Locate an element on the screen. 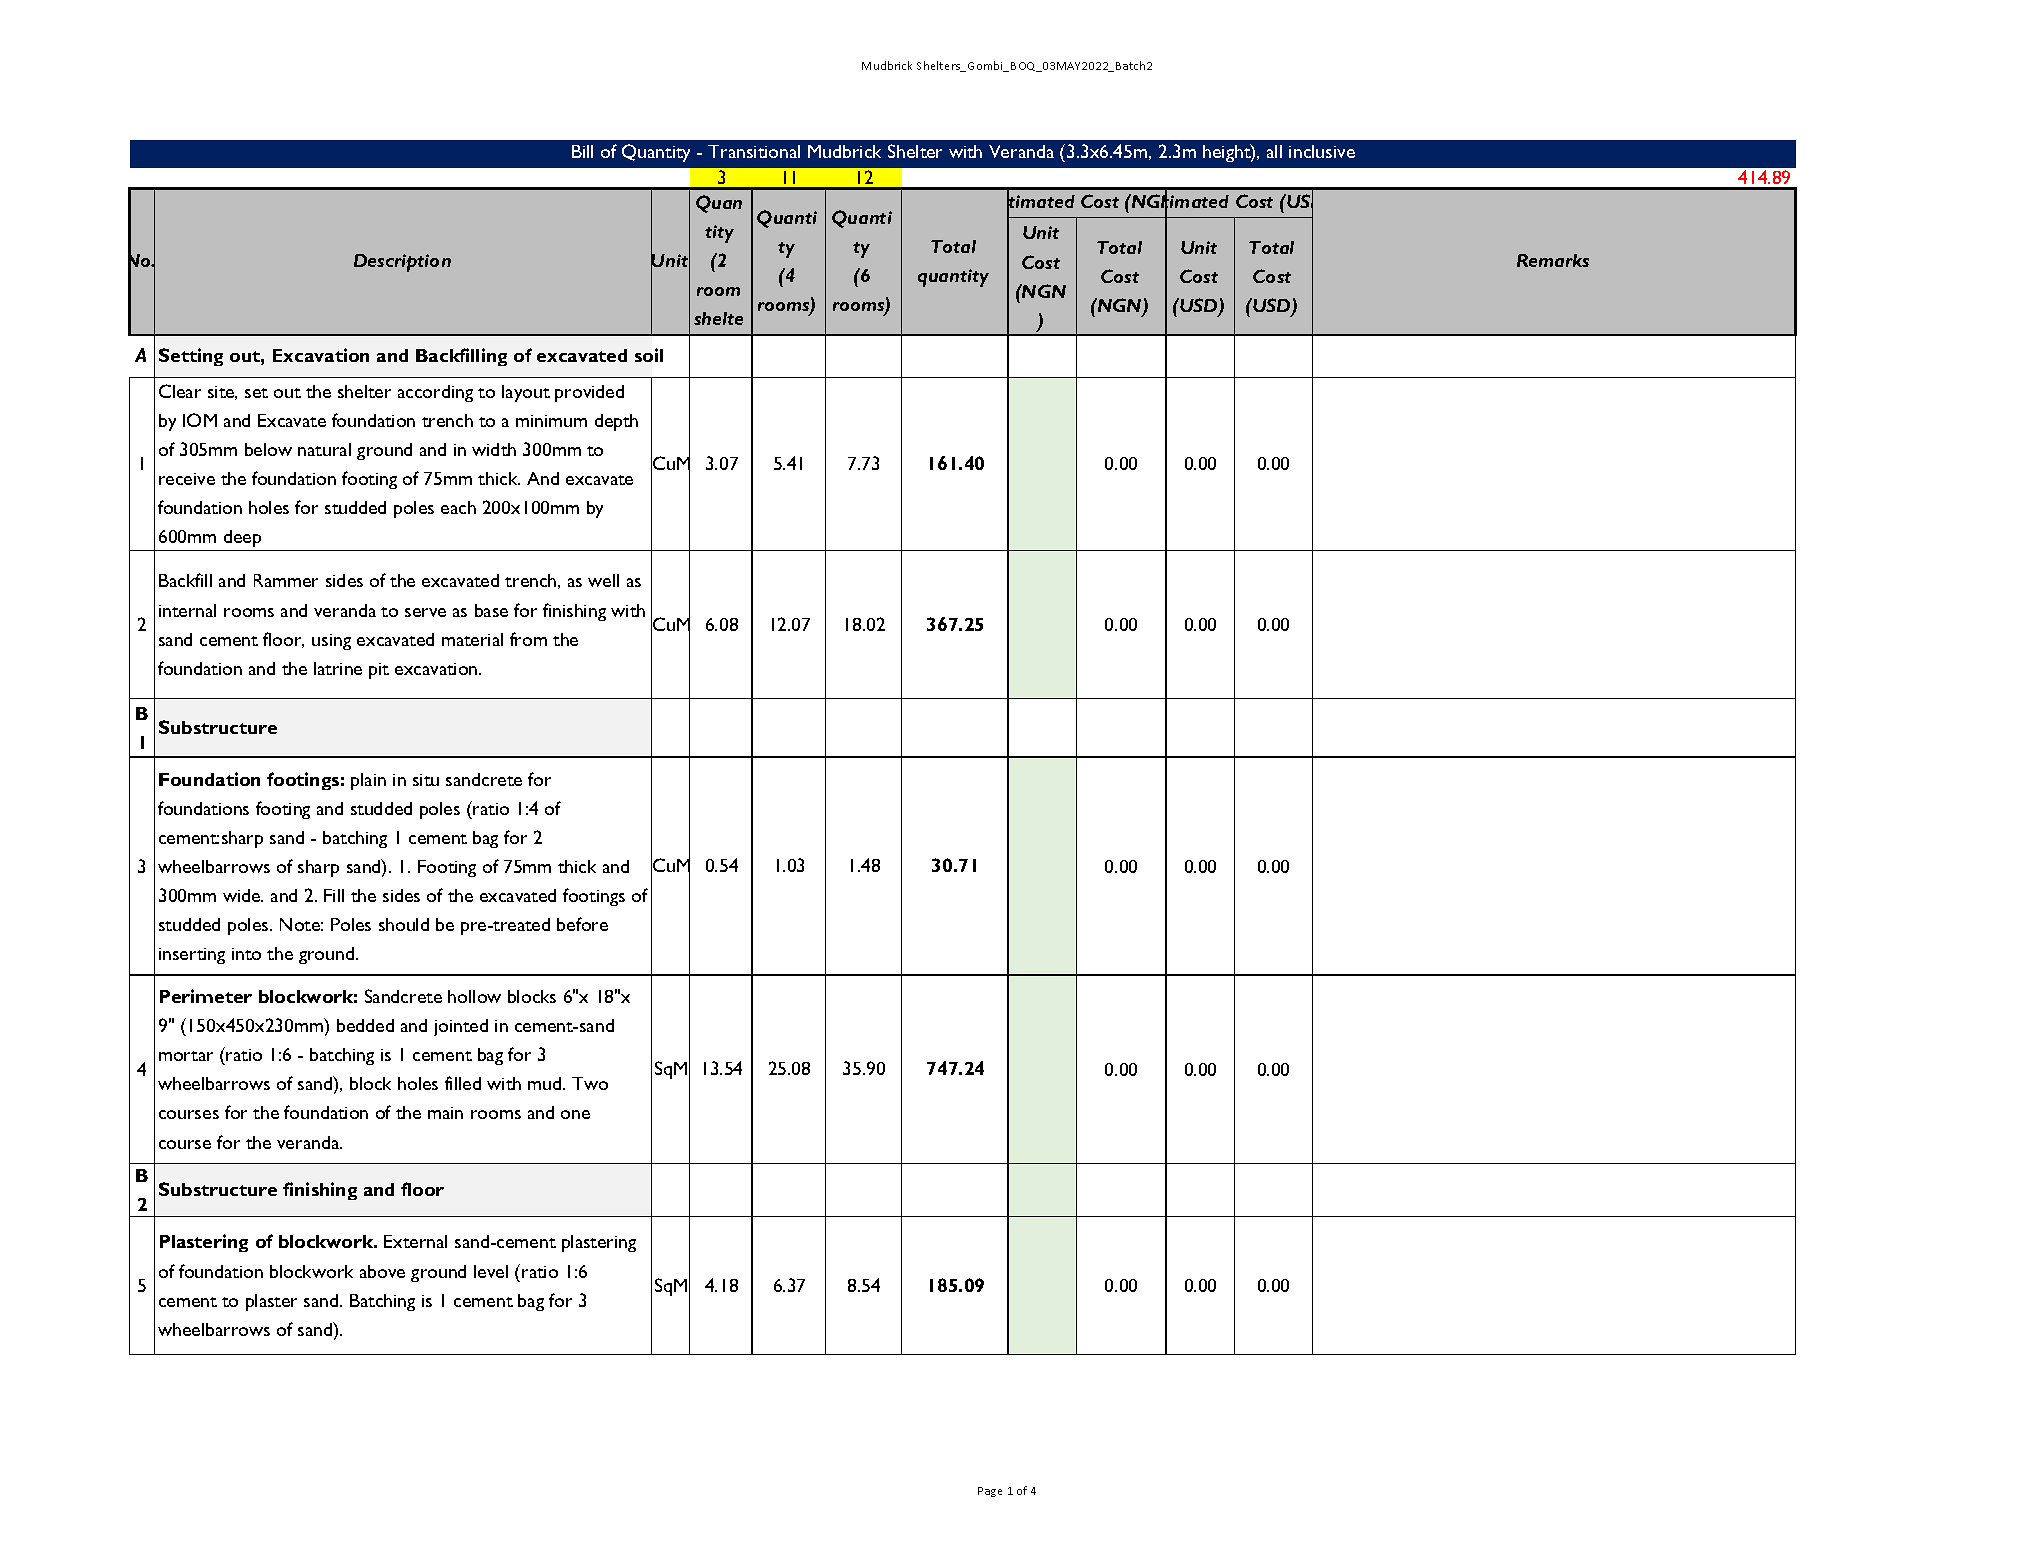 The height and width of the screenshot is (1559, 2017). well is located at coordinates (603, 580).
